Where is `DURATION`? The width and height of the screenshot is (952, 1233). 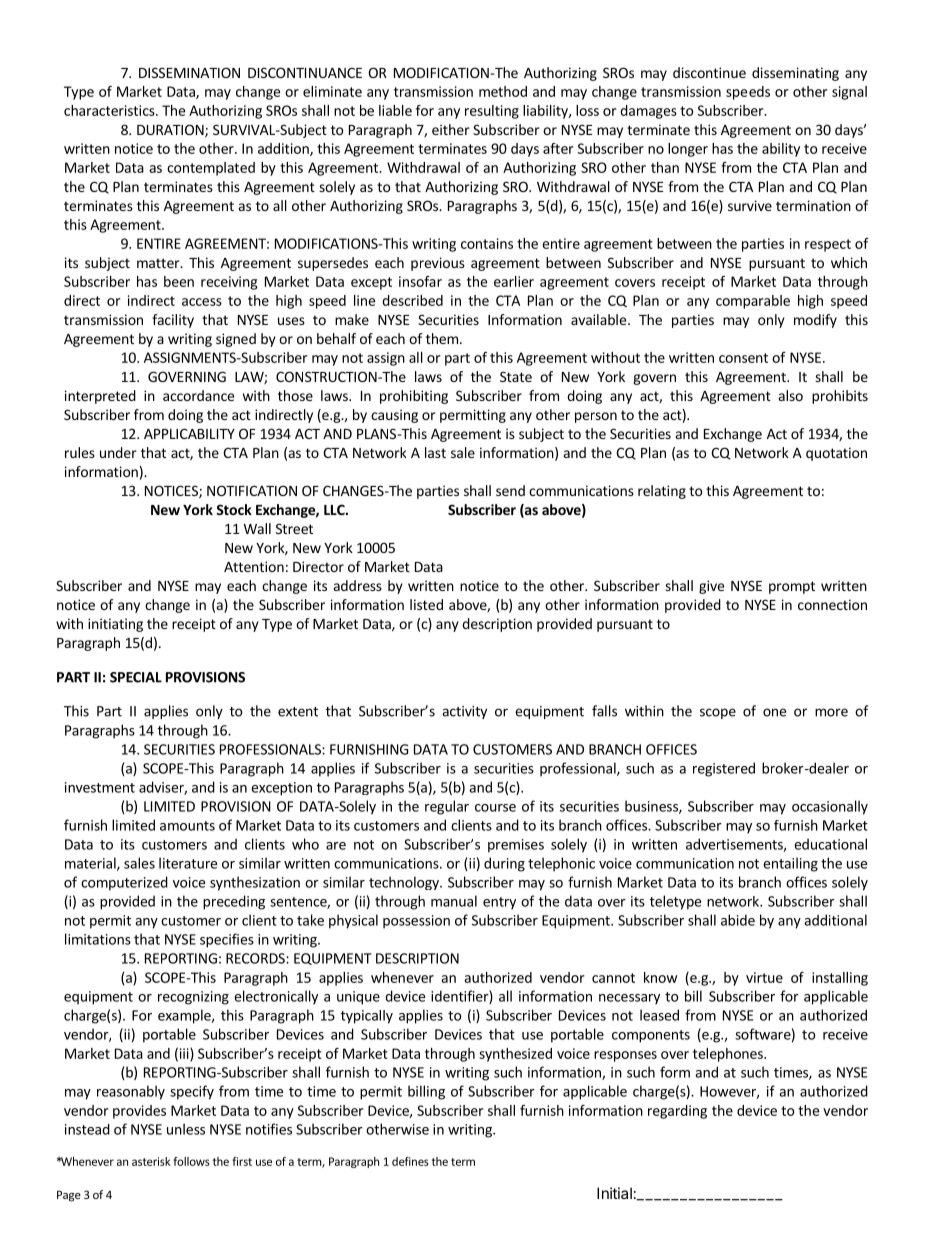 DURATION is located at coordinates (171, 131).
